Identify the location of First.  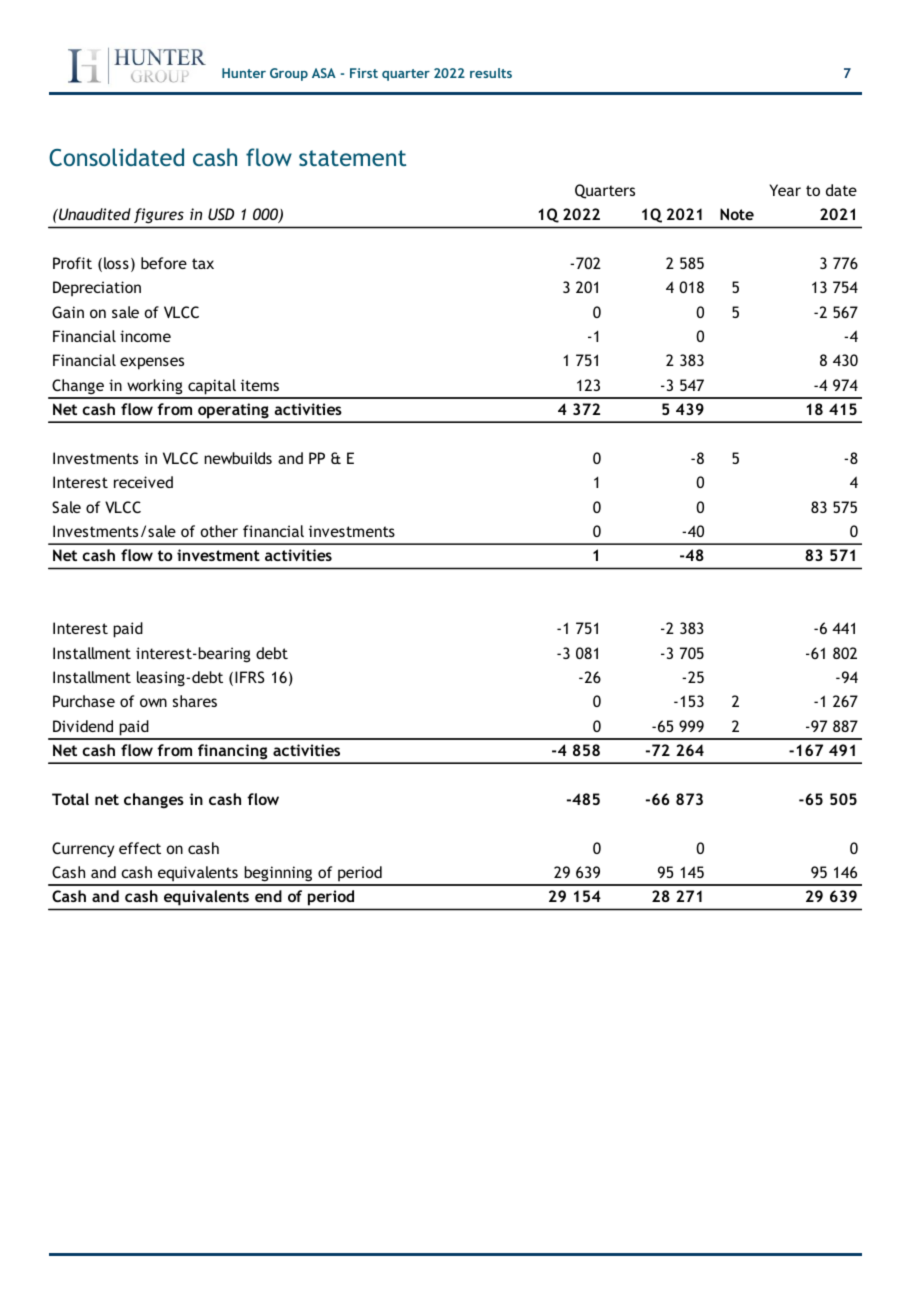
(364, 73).
